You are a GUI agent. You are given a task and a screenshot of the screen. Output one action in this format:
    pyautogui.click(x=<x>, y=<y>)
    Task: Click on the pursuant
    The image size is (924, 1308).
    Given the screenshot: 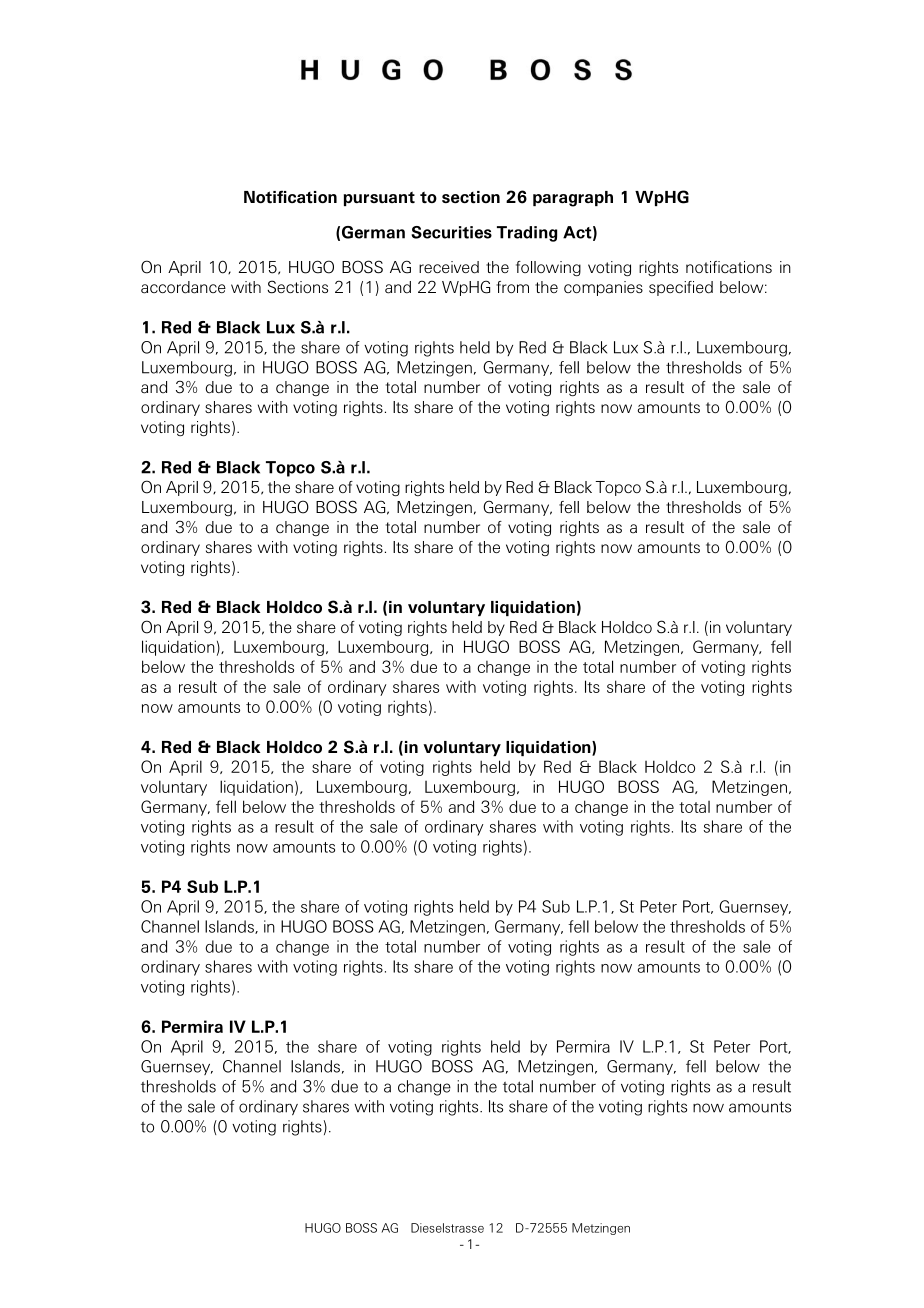 What is the action you would take?
    pyautogui.click(x=379, y=198)
